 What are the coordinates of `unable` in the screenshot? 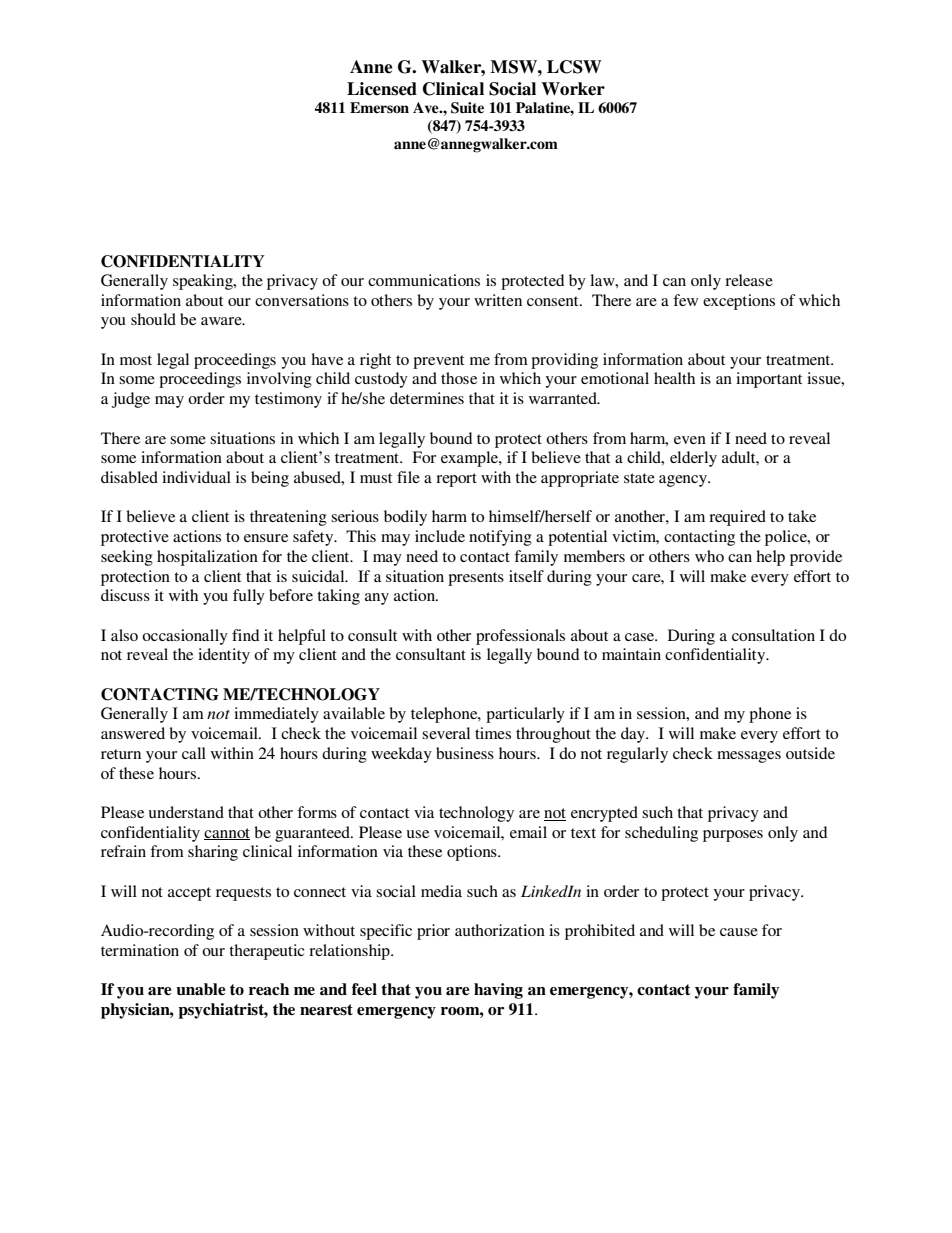 It's located at (201, 989).
